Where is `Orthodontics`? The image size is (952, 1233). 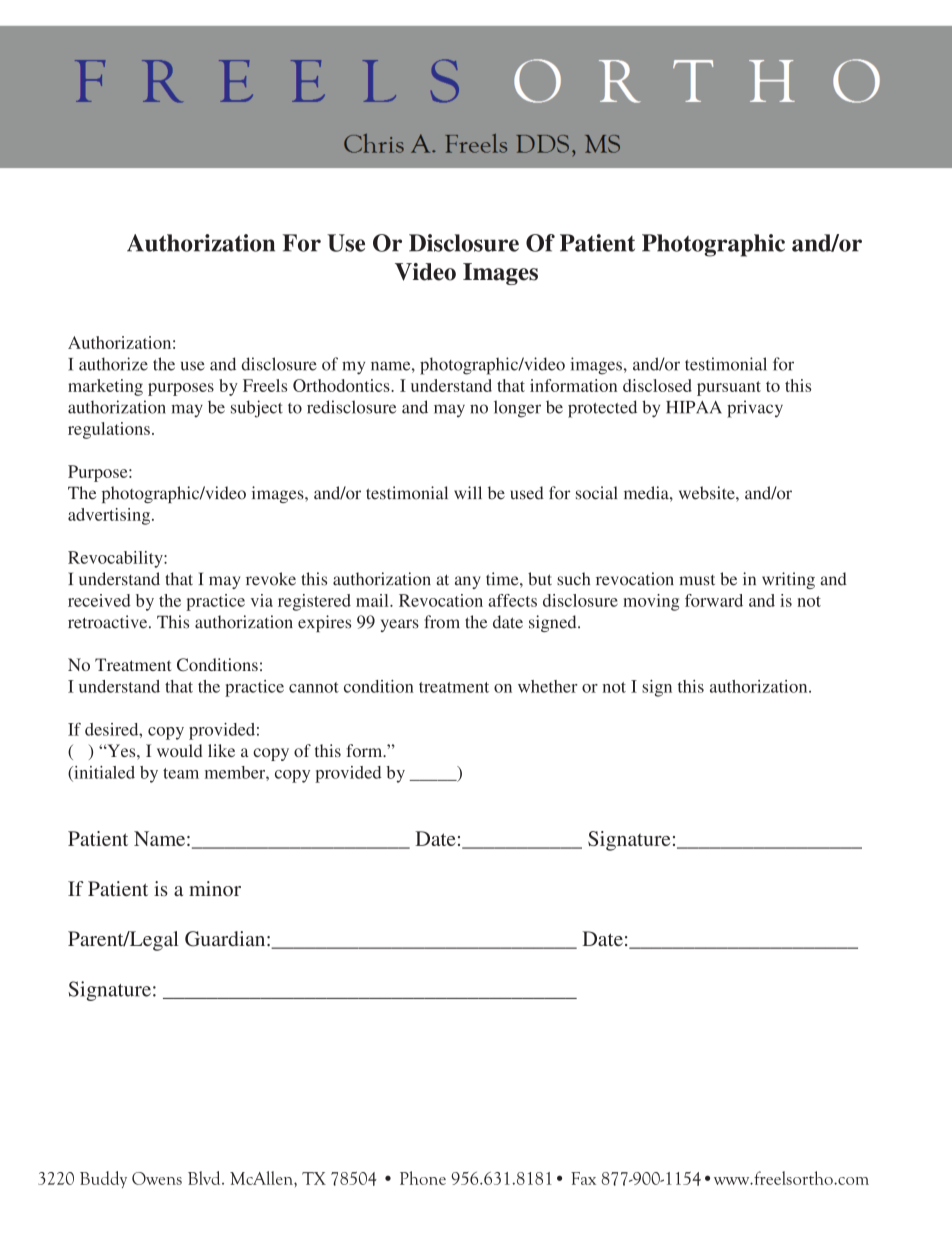 Orthodontics is located at coordinates (342, 385).
